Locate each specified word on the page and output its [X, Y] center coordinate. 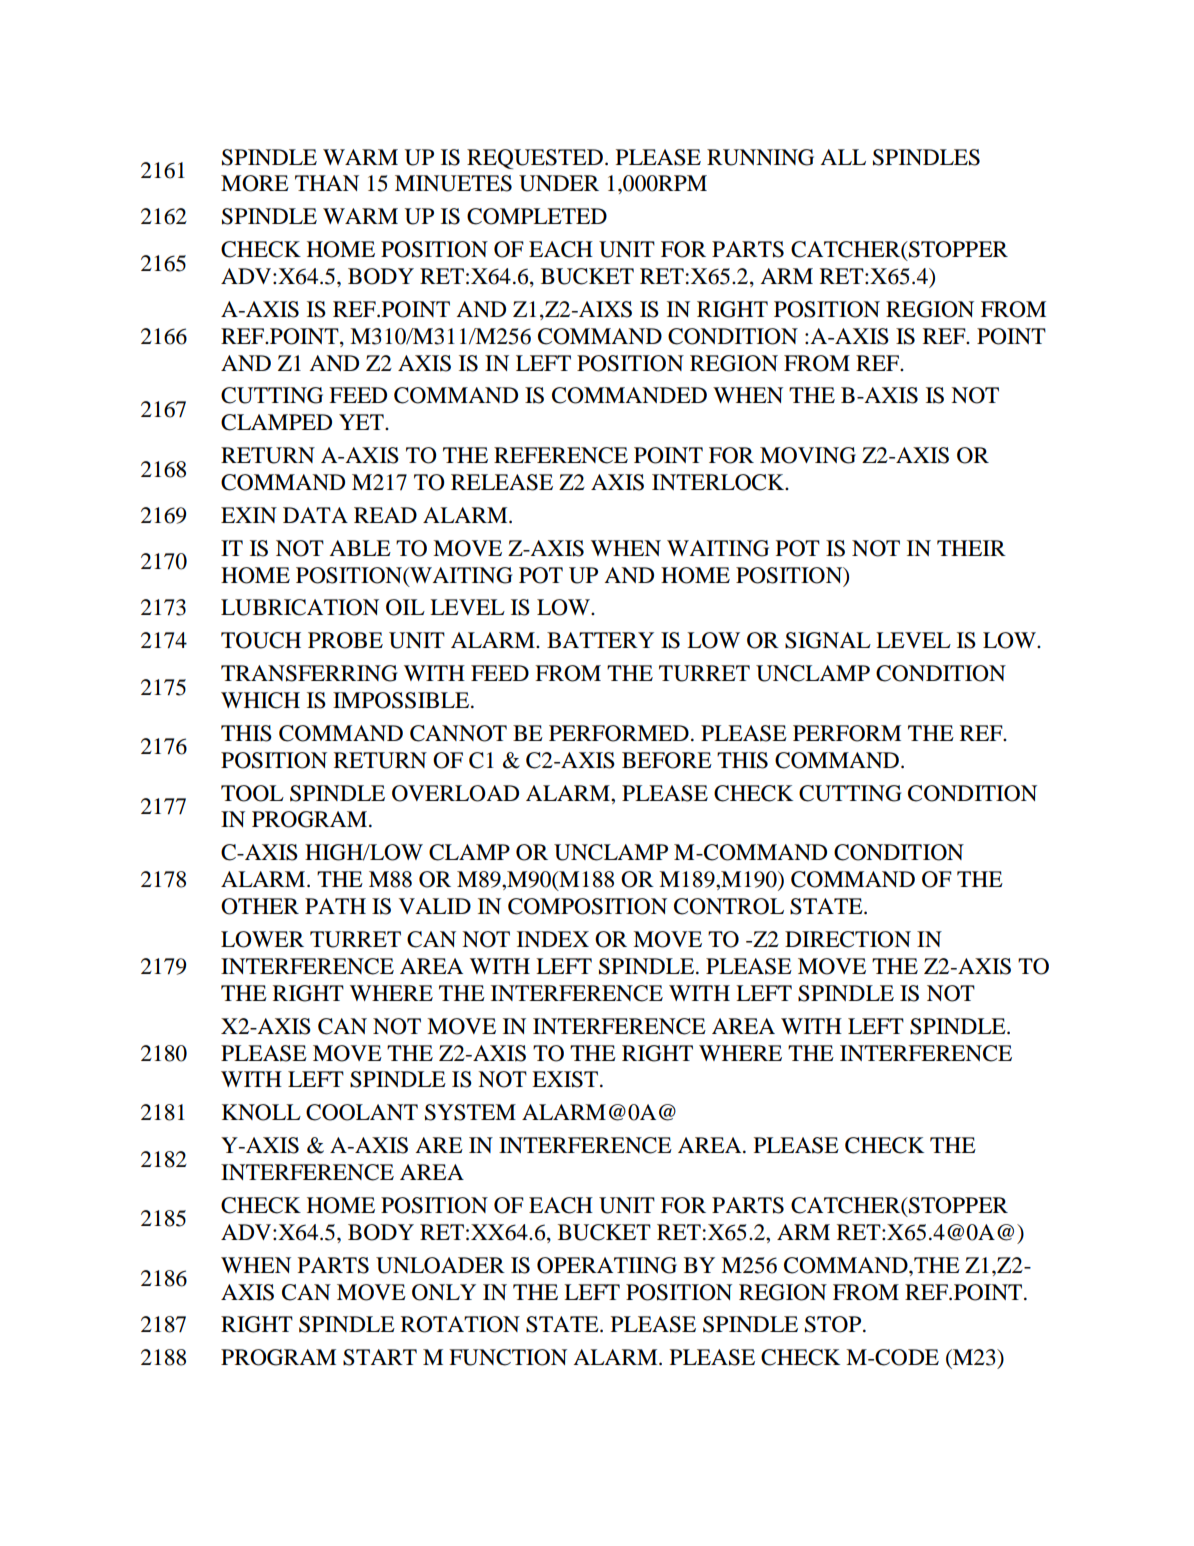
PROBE [345, 640]
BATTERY [600, 640]
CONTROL [729, 906]
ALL [843, 157]
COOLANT [362, 1112]
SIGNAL [828, 640]
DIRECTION [848, 939]
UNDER [559, 183]
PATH [335, 906]
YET [362, 422]
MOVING [808, 455]
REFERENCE [561, 455]
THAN [327, 183]
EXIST [566, 1079]
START [380, 1357]
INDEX [553, 939]
